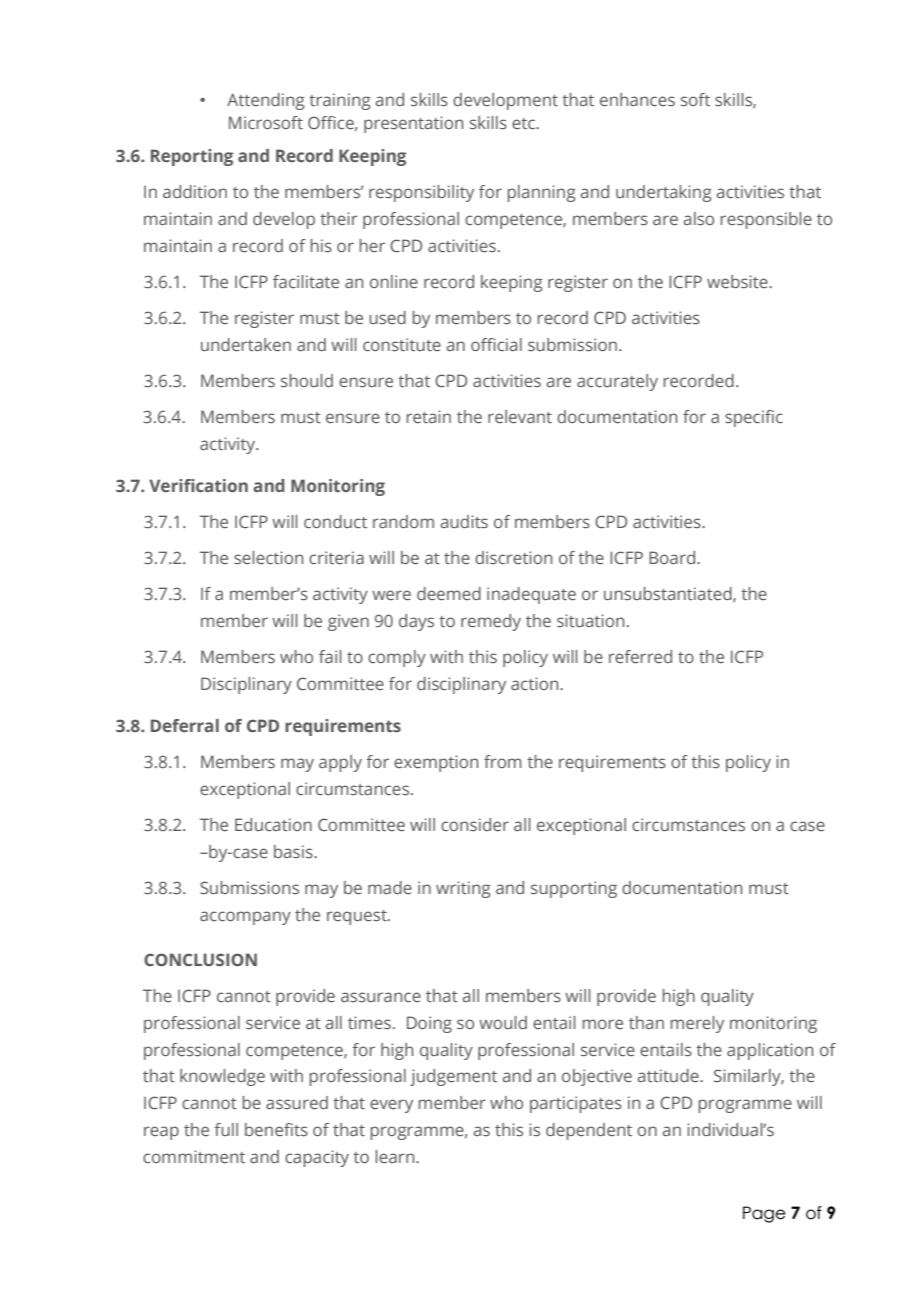 The width and height of the screenshot is (924, 1308). Describe the element at coordinates (413, 124) in the screenshot. I see `presentation` at that location.
